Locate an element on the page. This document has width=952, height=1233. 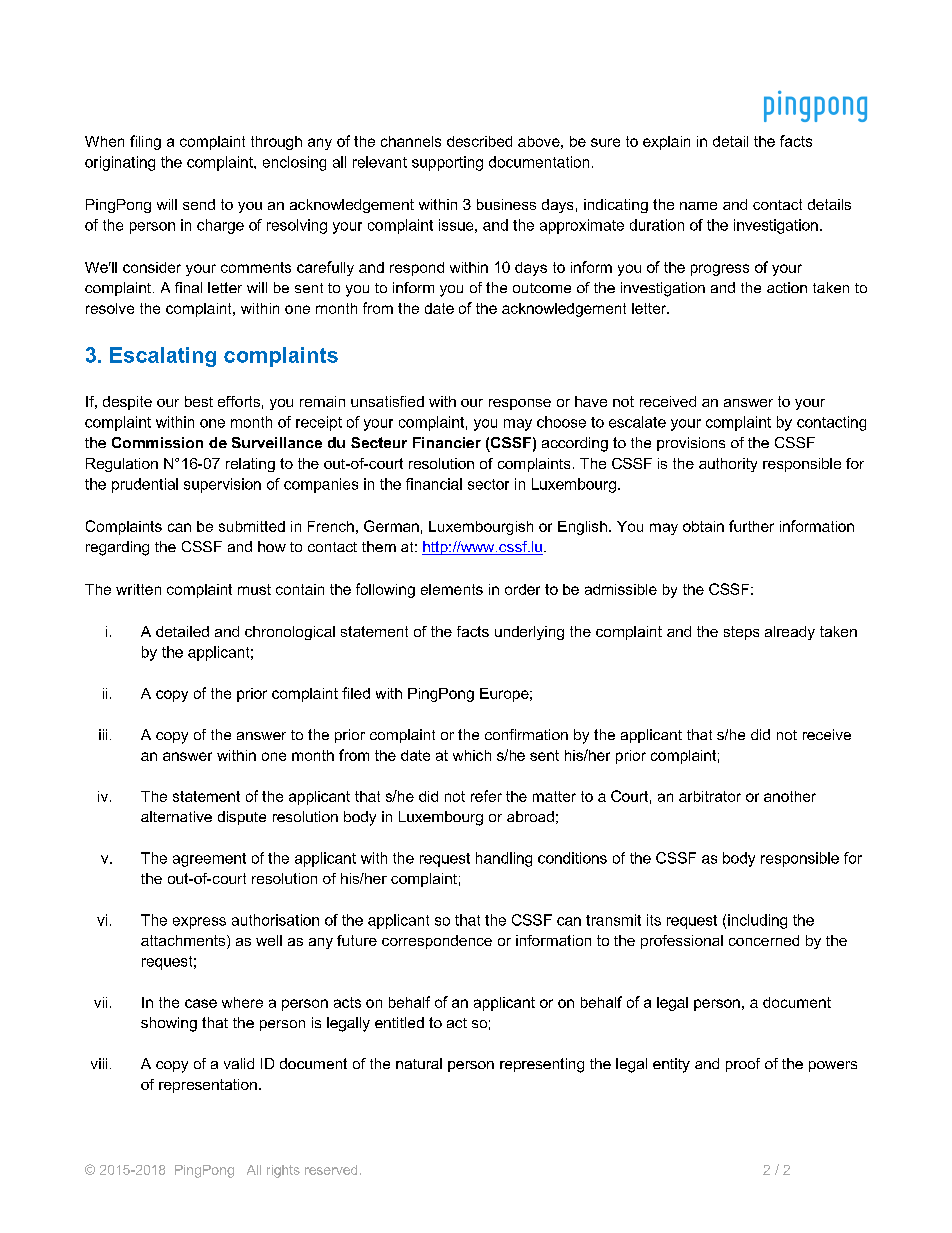
natural is located at coordinates (419, 1063).
